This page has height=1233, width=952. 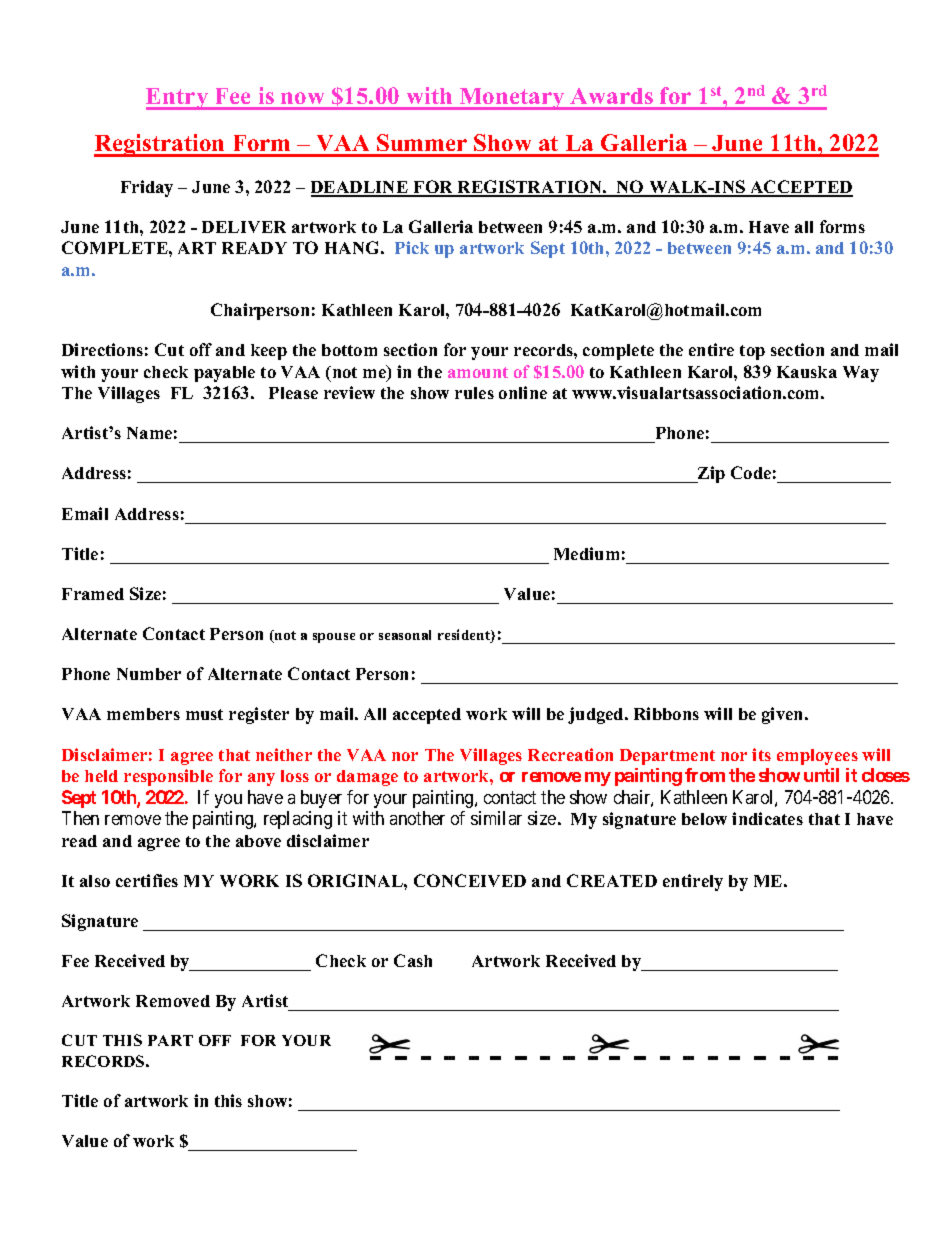 What do you see at coordinates (178, 99) in the page?
I see `Entry` at bounding box center [178, 99].
